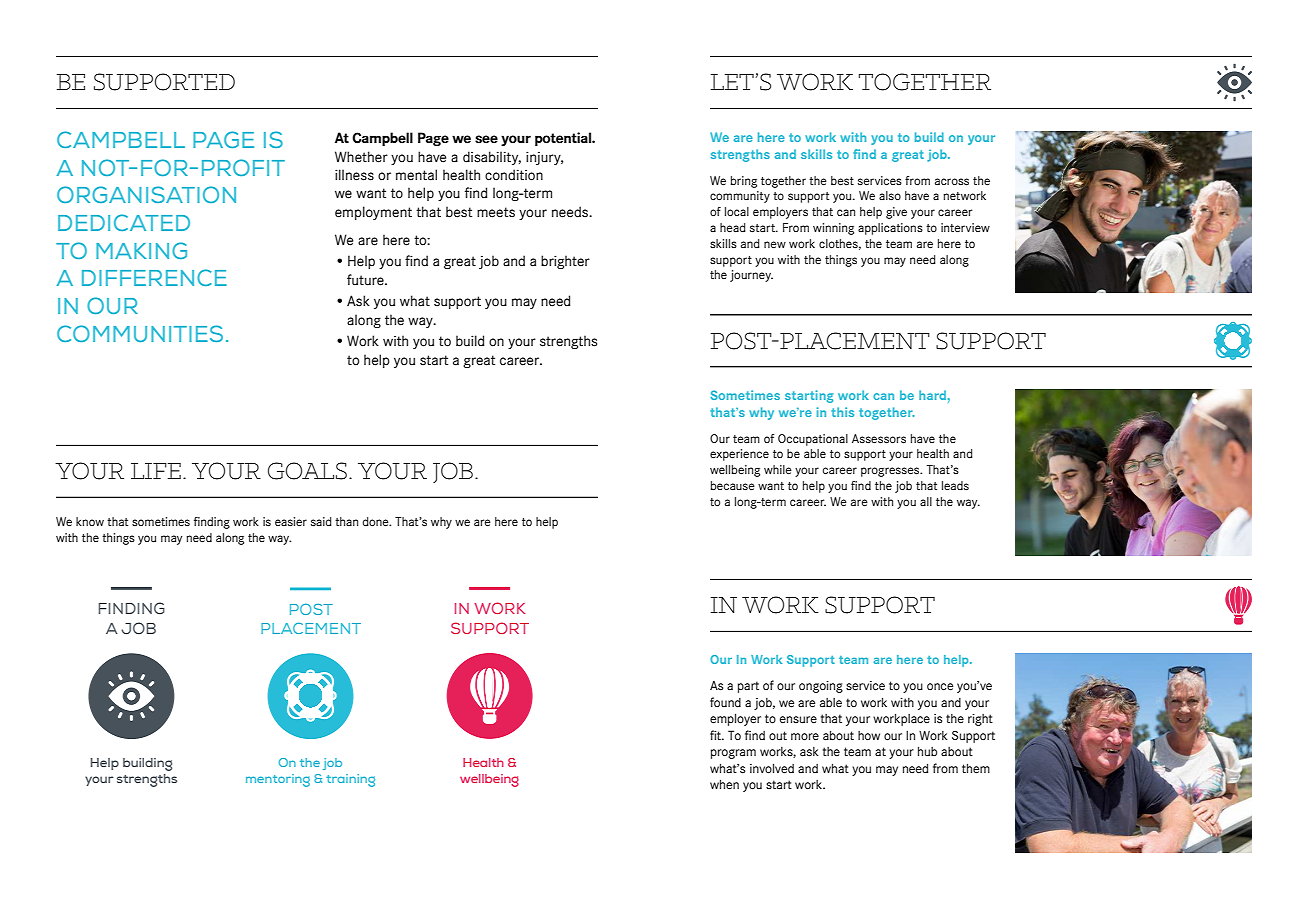 This screenshot has width=1308, height=924. I want to click on experience, so click(739, 455).
